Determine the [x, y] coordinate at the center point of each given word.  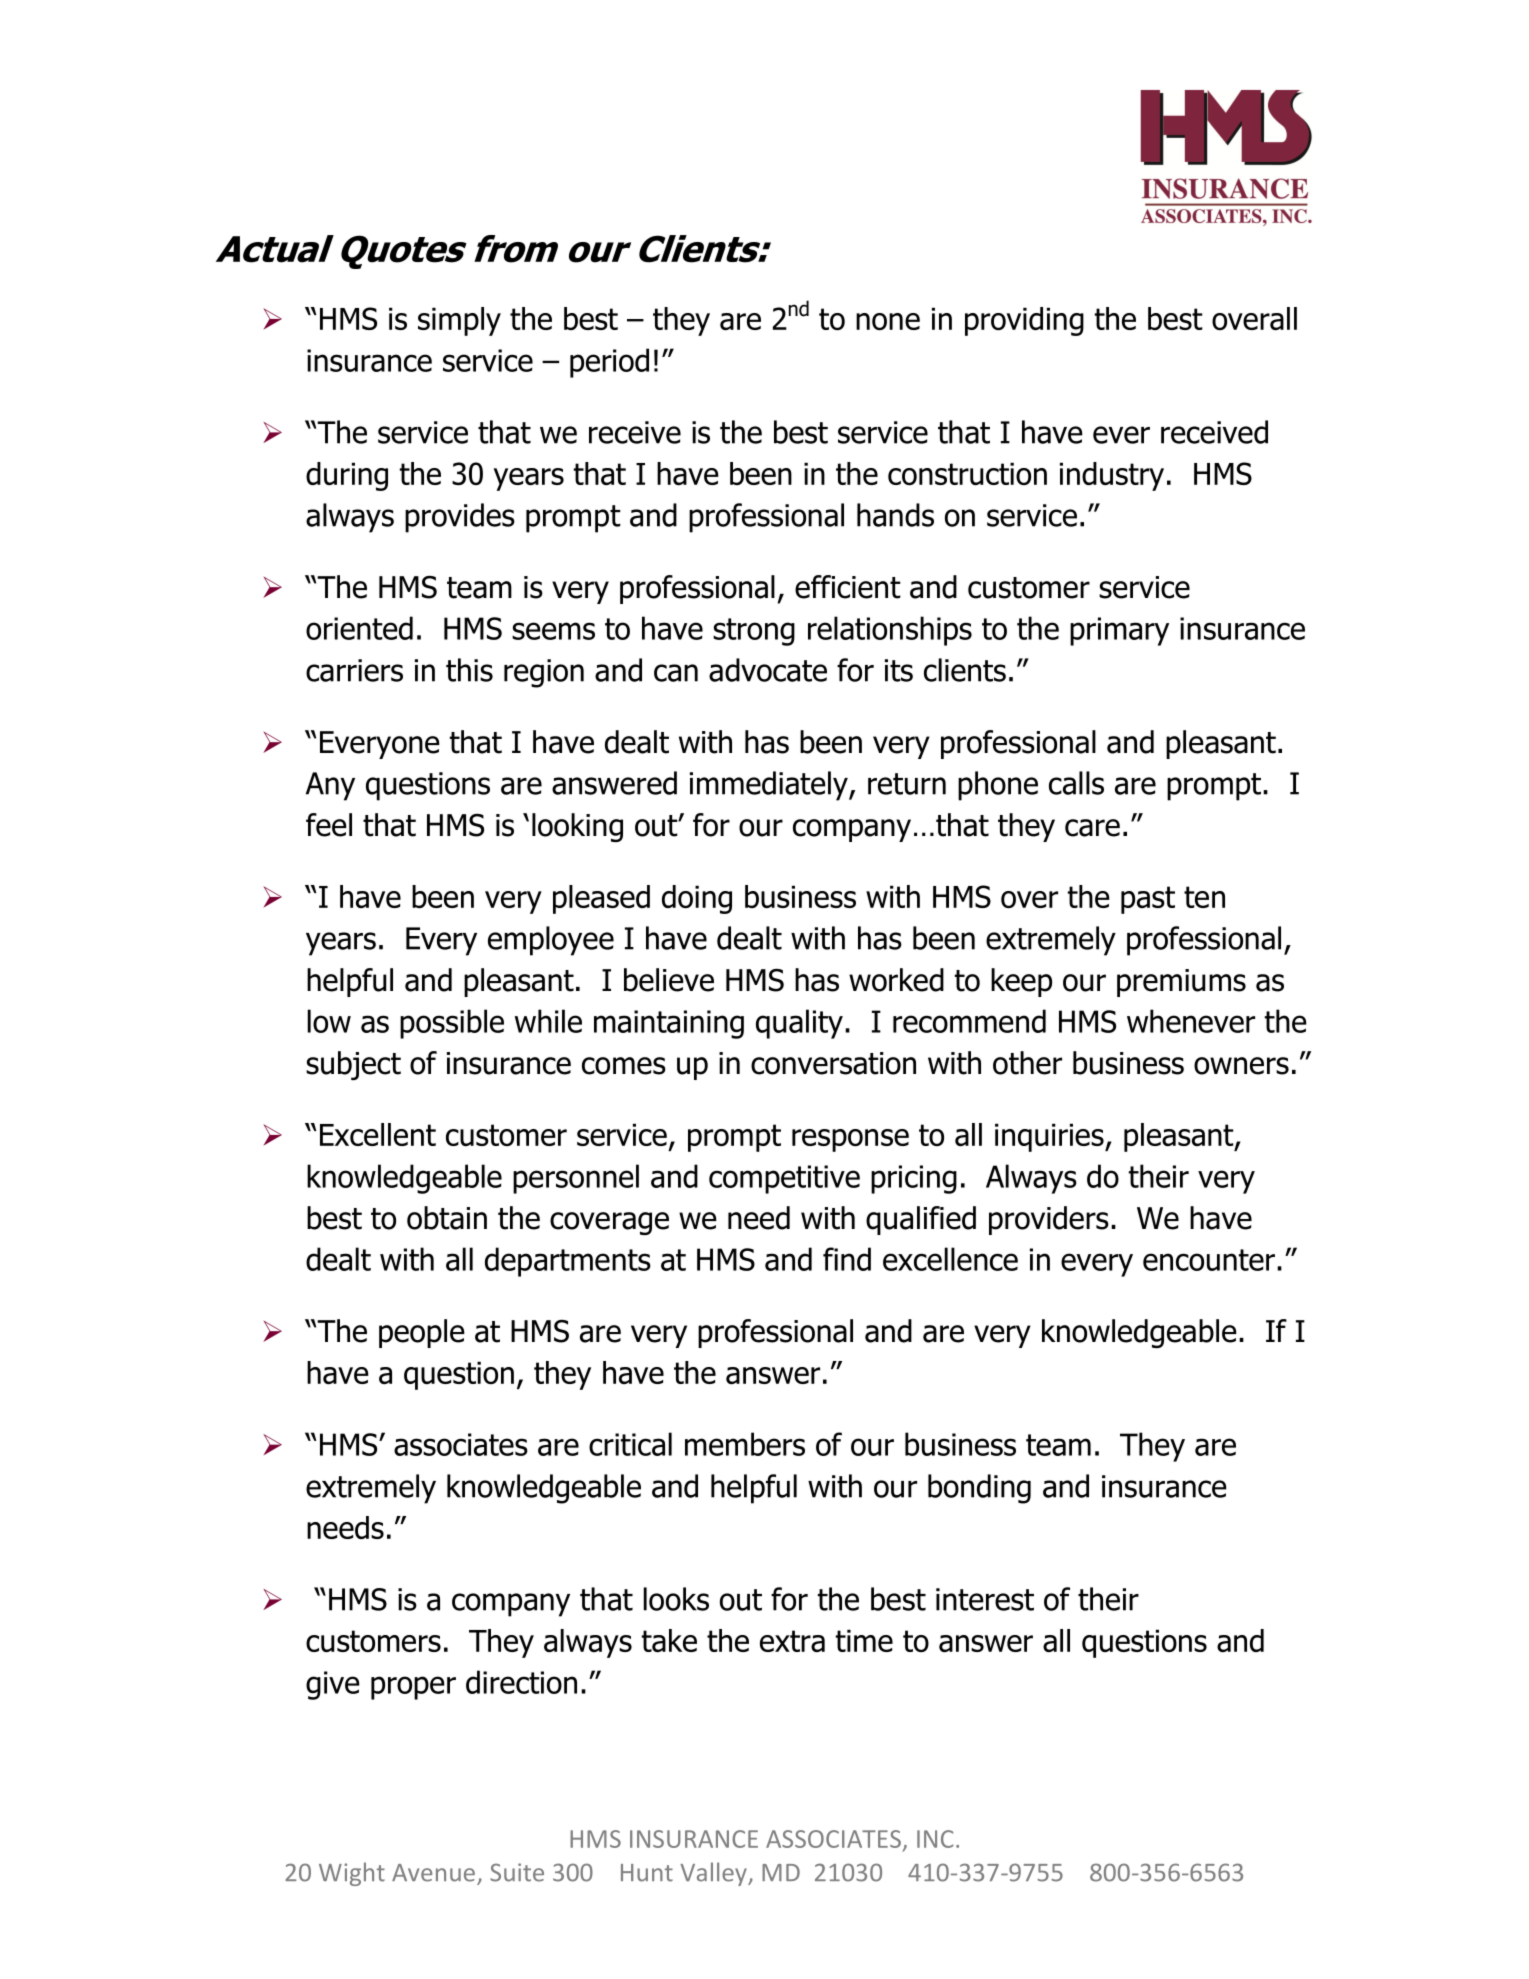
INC [935, 1839]
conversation [833, 1063]
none [888, 321]
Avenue [433, 1873]
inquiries [1050, 1137]
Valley [714, 1874]
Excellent [378, 1134]
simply [459, 321]
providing [1024, 321]
